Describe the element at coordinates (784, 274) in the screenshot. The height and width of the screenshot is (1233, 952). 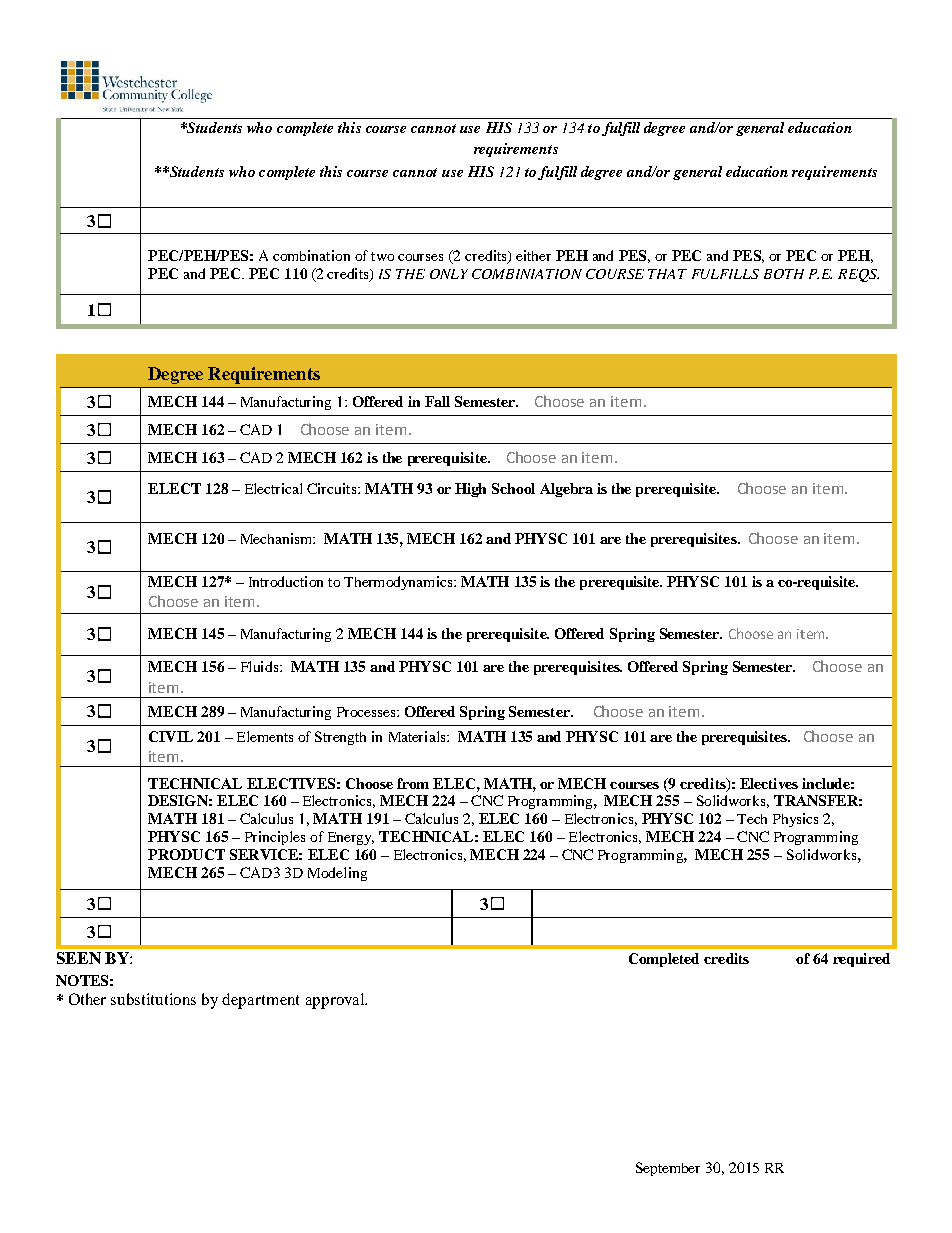
I see `BOTH` at that location.
